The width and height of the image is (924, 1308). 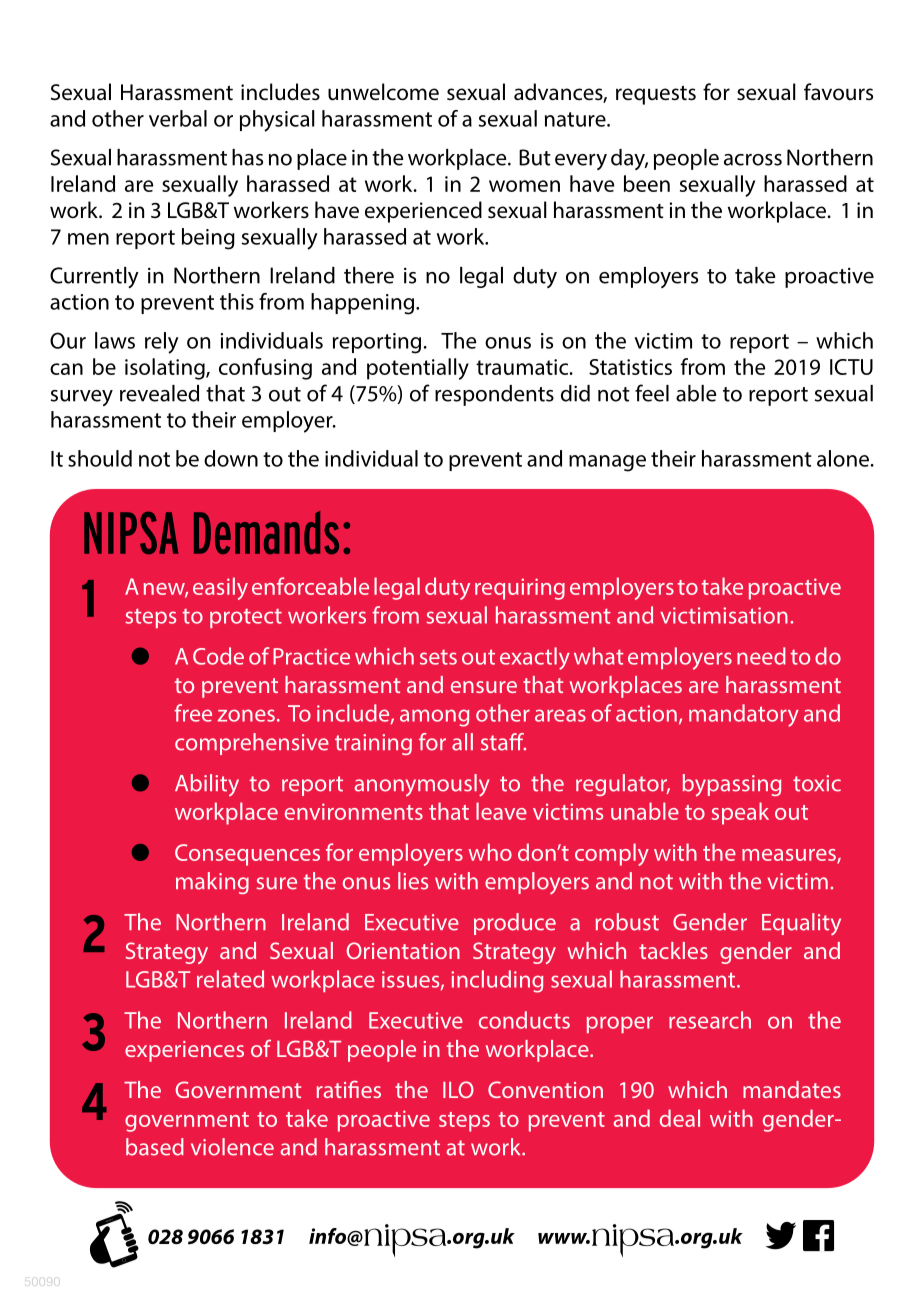 What do you see at coordinates (740, 813) in the image?
I see `speak` at bounding box center [740, 813].
